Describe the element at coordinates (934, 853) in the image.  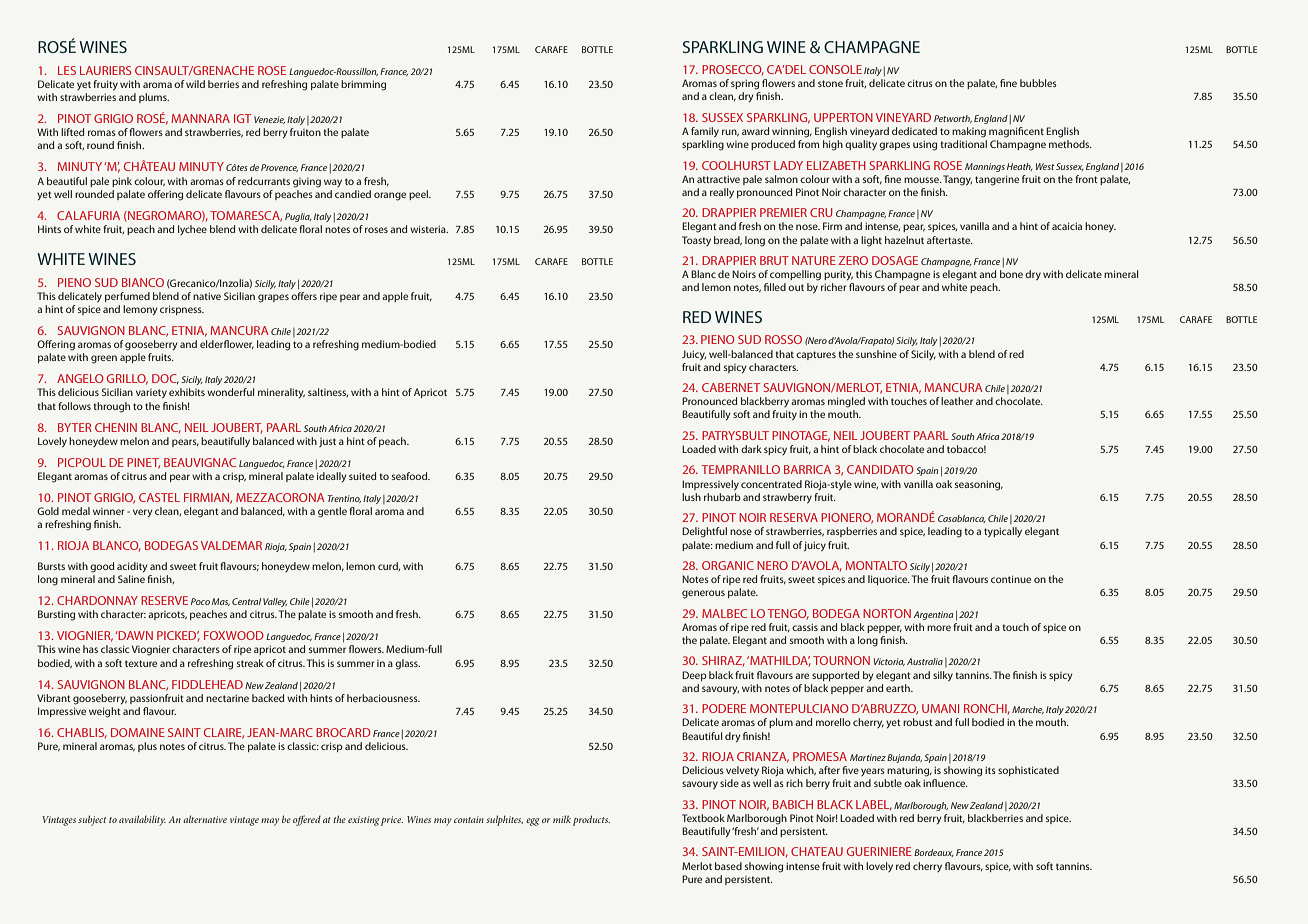
I see `Bordeaux` at that location.
